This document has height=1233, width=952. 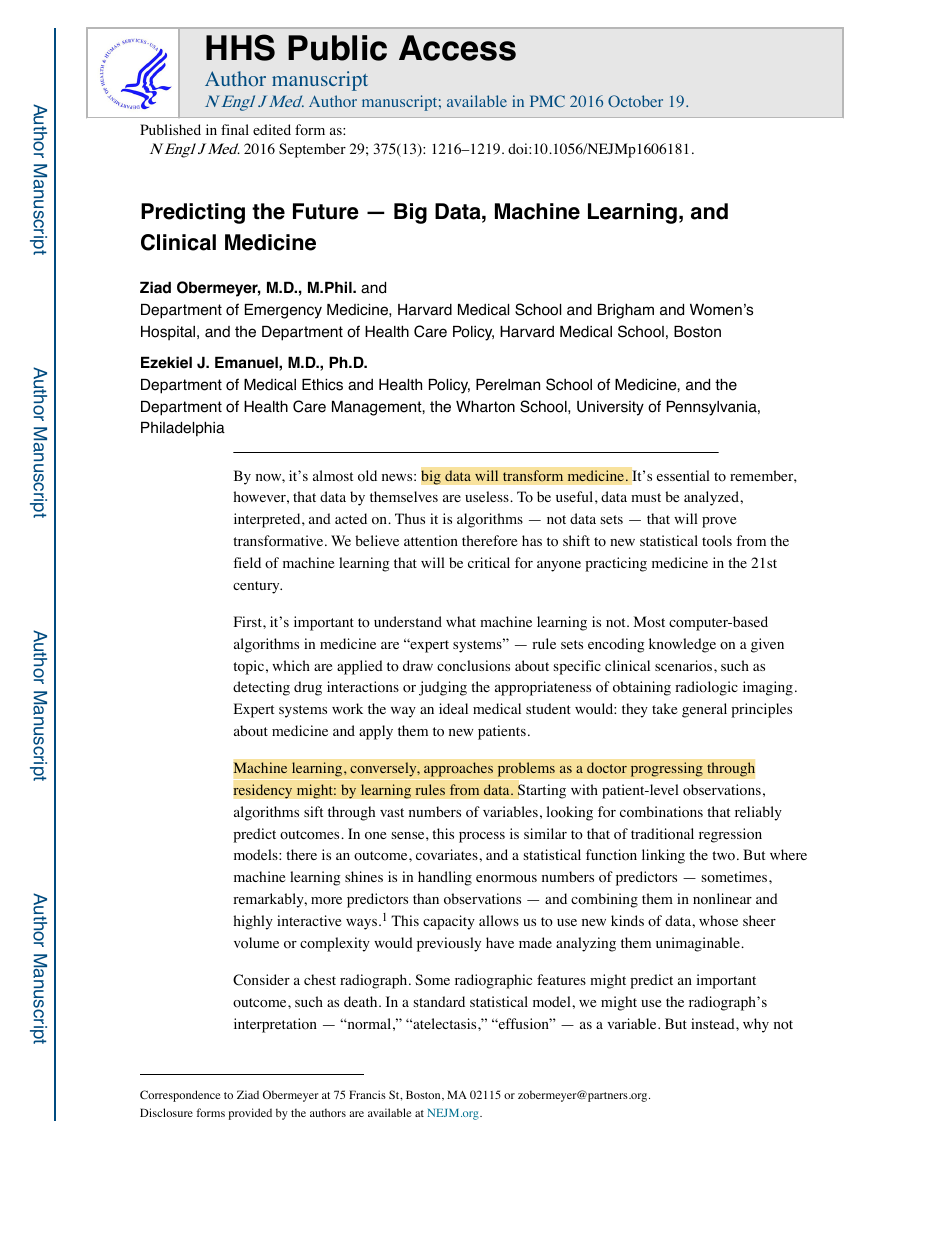 I want to click on tools, so click(x=717, y=541).
